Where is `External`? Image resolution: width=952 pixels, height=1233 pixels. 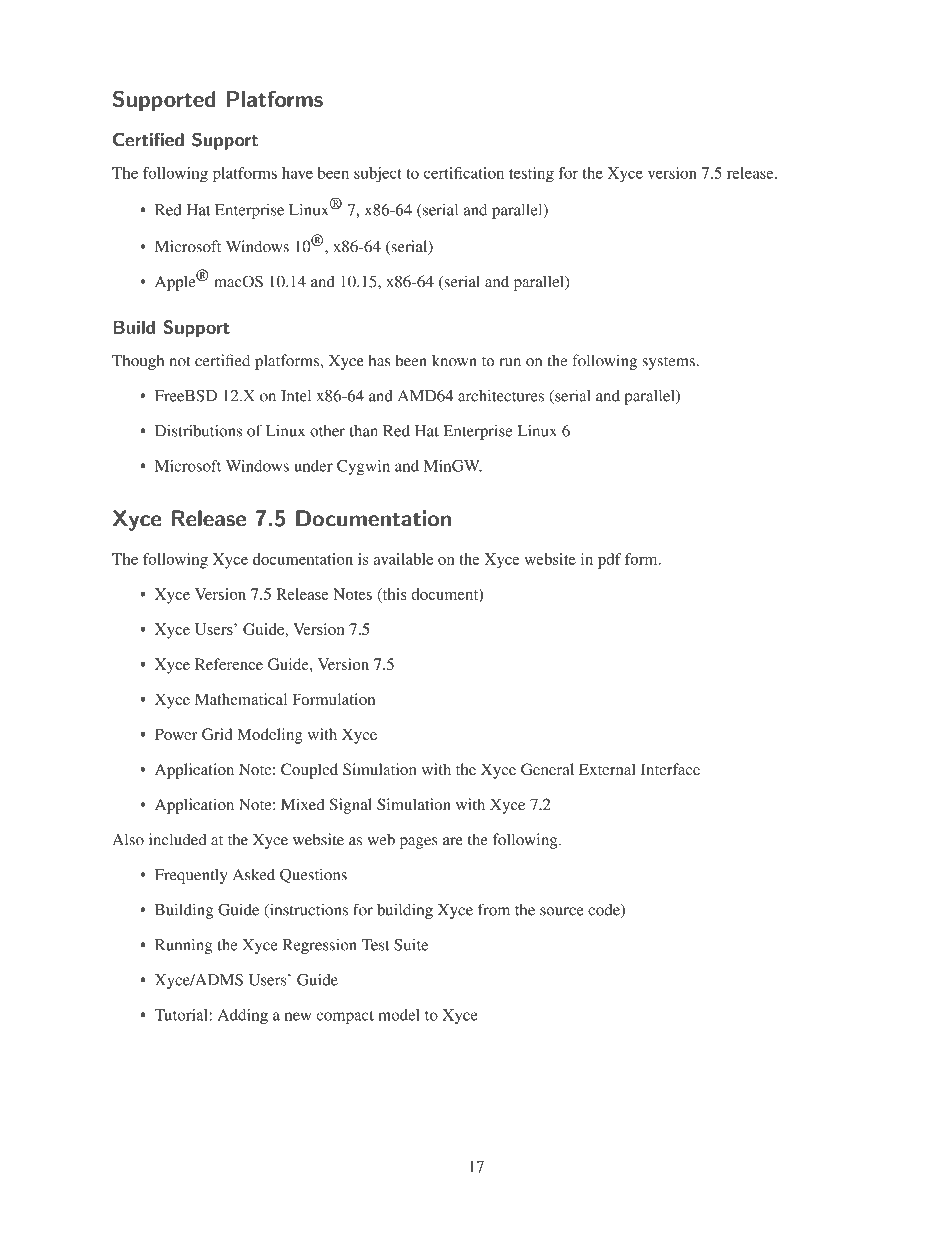 External is located at coordinates (607, 769).
